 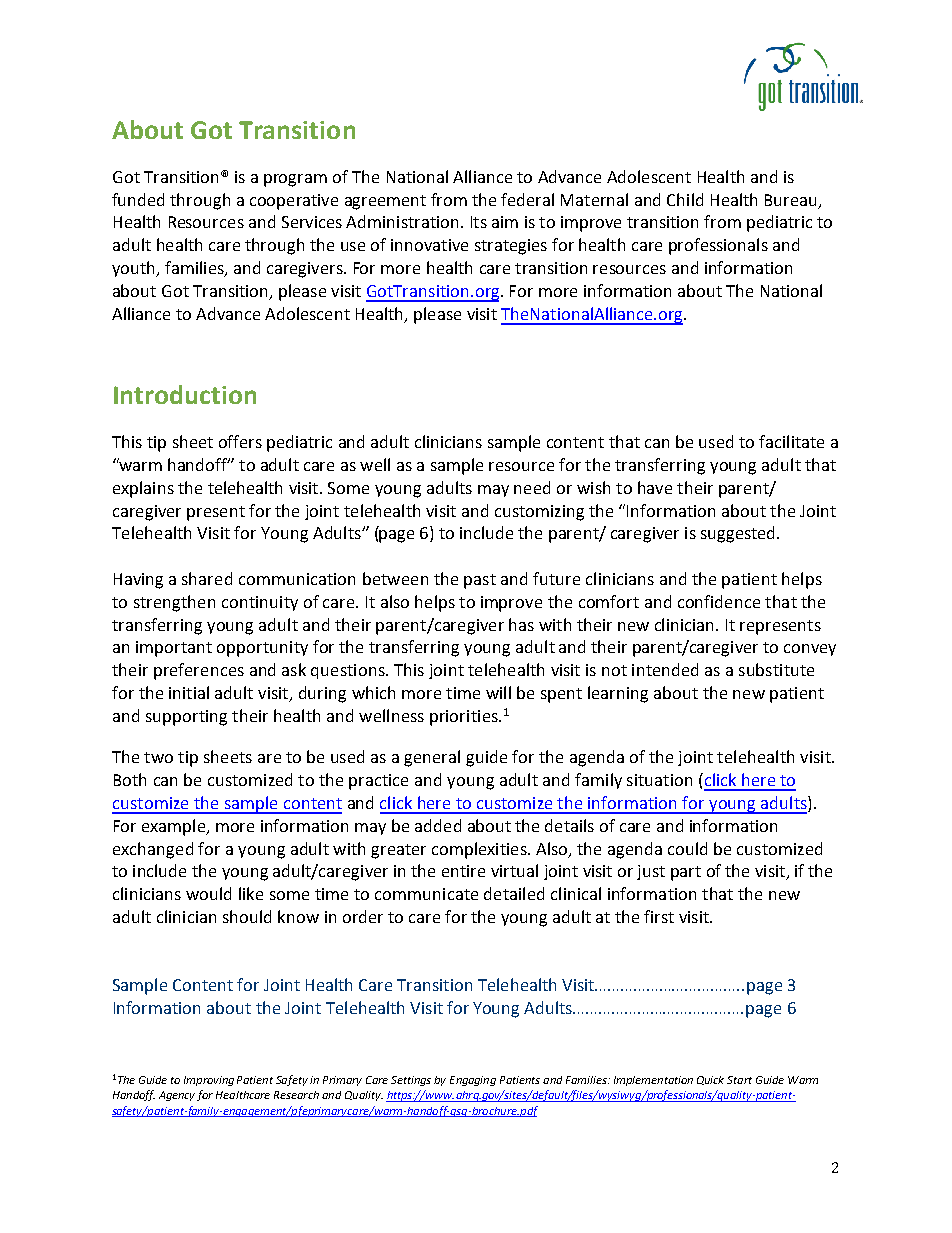 I want to click on funded, so click(x=138, y=199).
